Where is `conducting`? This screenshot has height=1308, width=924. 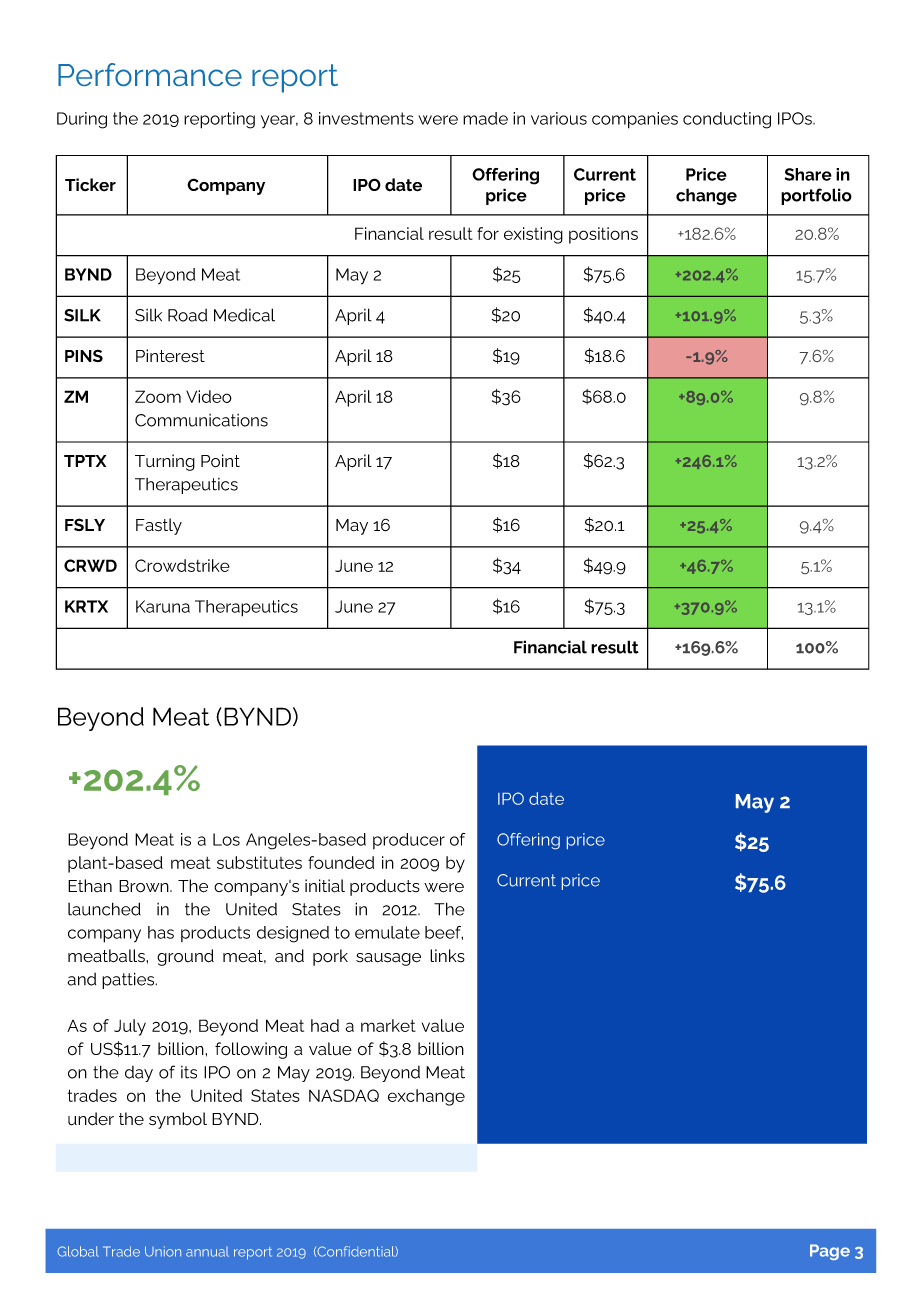 conducting is located at coordinates (727, 120).
